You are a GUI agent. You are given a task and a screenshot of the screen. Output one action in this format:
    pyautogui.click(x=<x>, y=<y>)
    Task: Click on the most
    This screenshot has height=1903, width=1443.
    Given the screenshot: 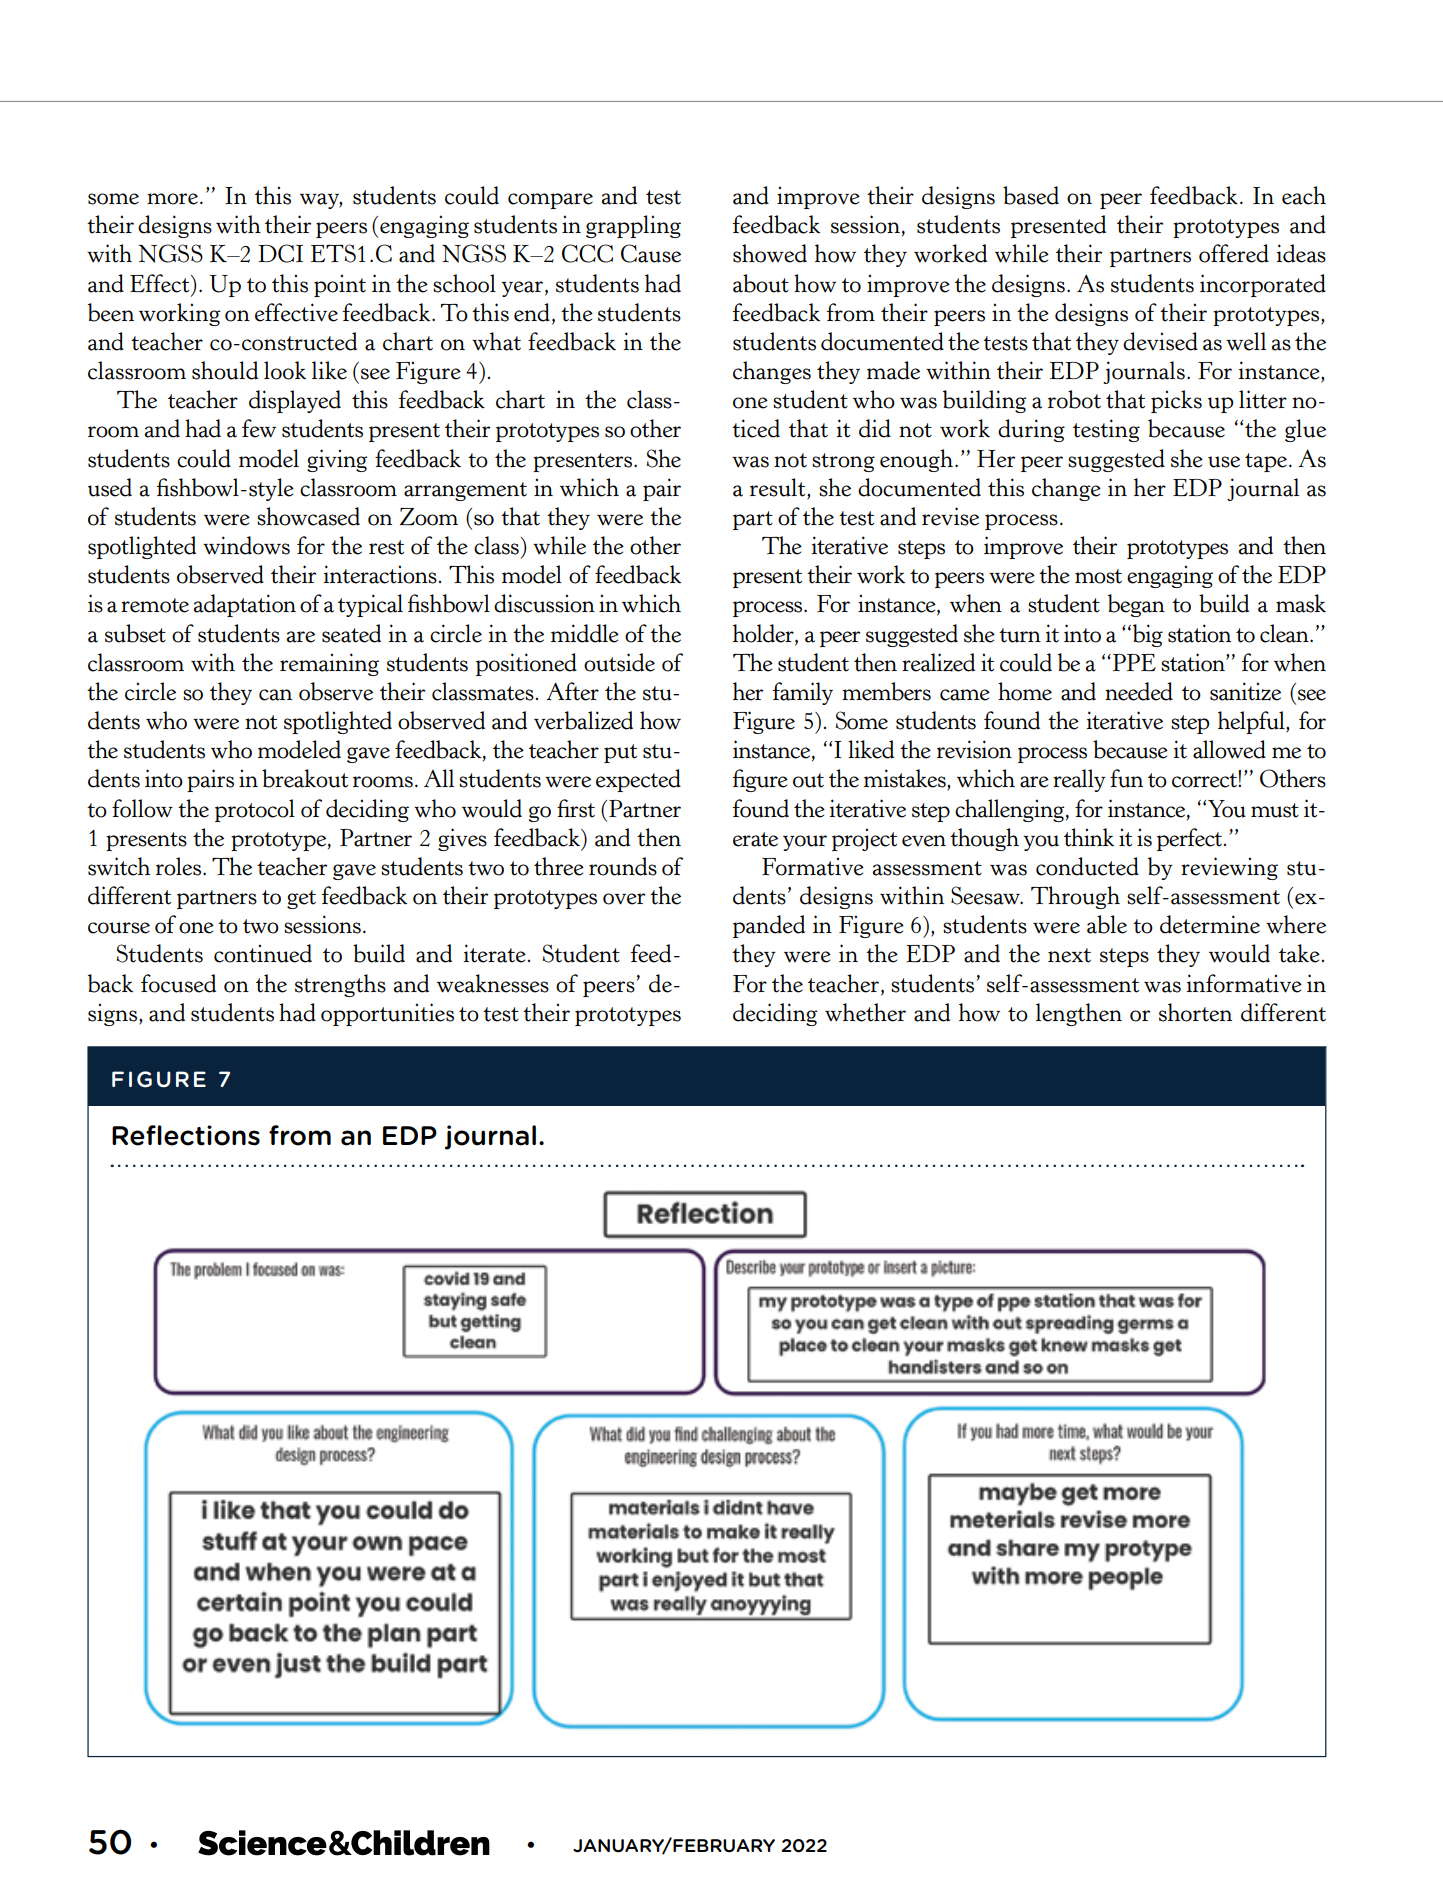 What is the action you would take?
    pyautogui.click(x=1098, y=576)
